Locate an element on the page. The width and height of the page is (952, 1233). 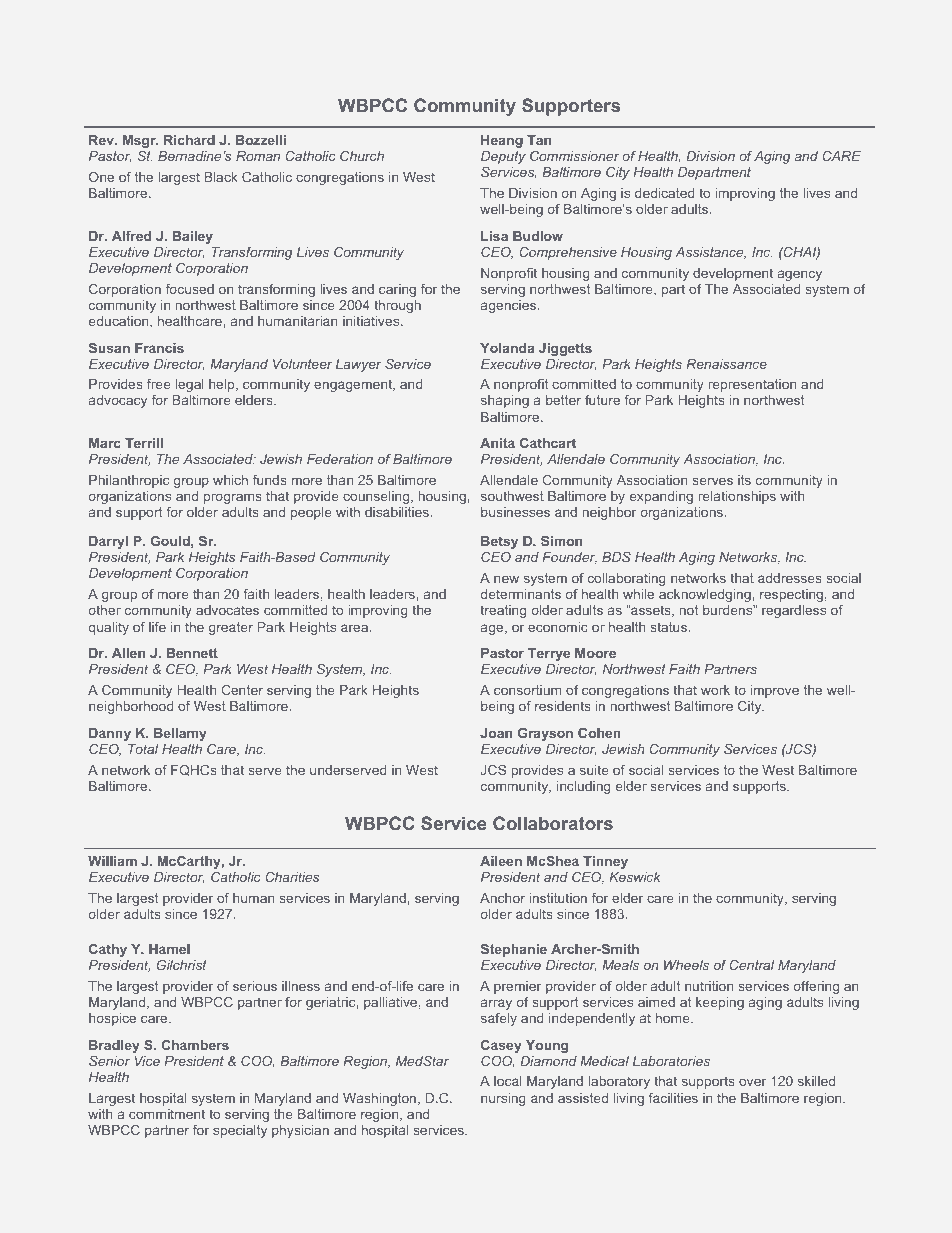
representation is located at coordinates (752, 385).
